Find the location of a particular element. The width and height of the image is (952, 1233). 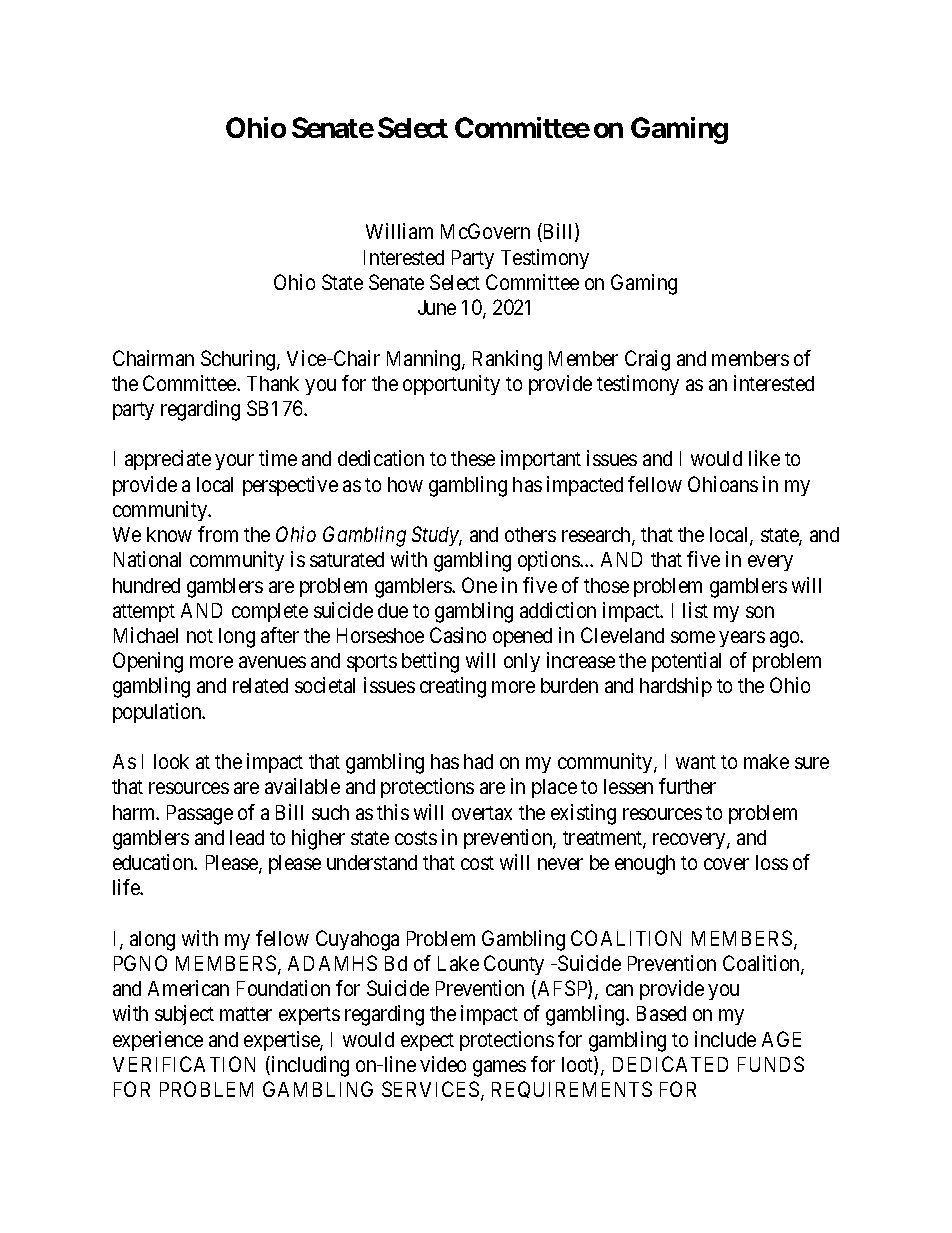

include is located at coordinates (725, 1039).
